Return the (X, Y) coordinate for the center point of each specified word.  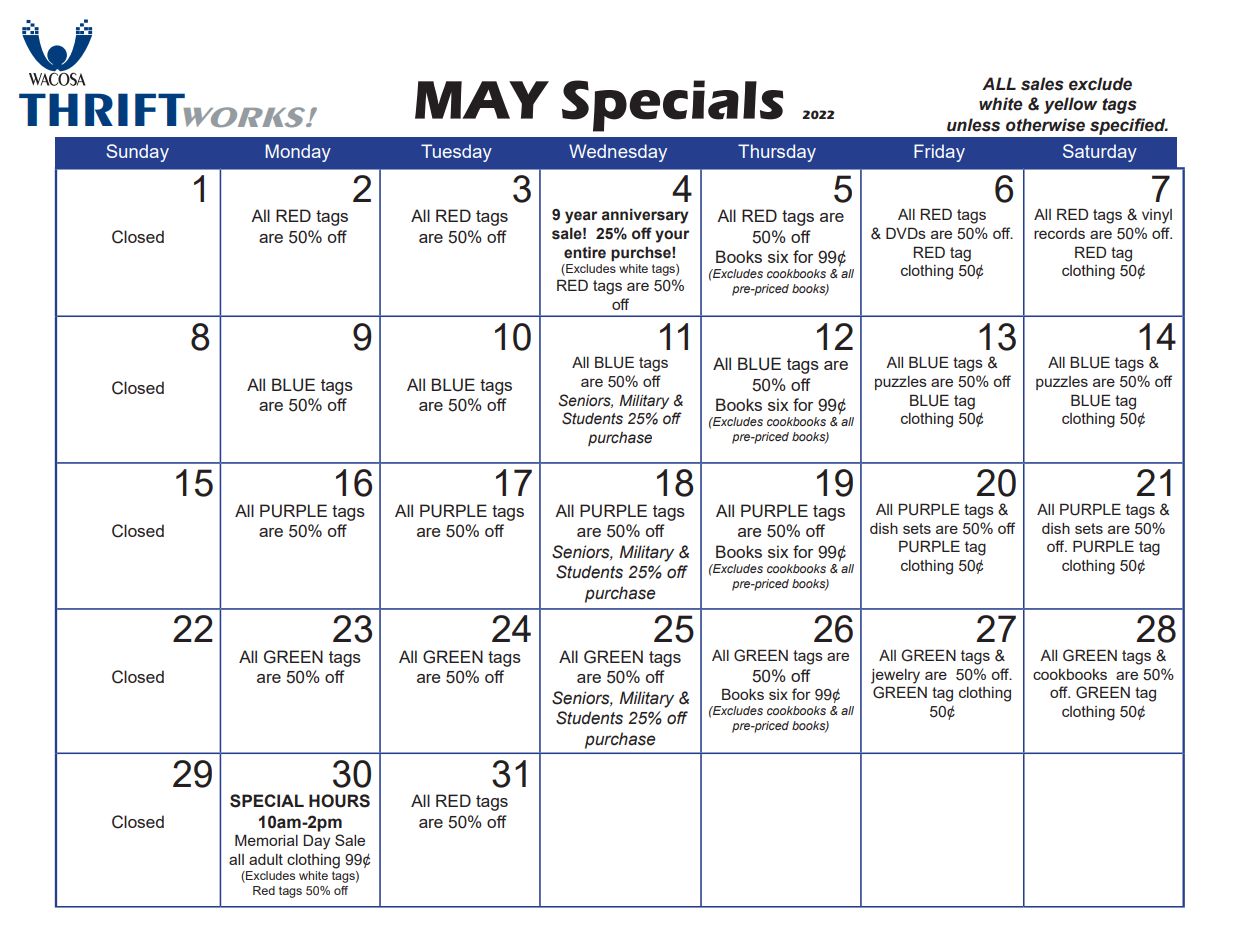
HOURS (339, 801)
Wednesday (618, 153)
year (581, 217)
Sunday (137, 153)
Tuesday (456, 153)
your (672, 236)
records (1059, 233)
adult (266, 859)
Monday (298, 153)
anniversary (645, 216)
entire (585, 252)
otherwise (1045, 125)
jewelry (895, 676)
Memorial (266, 840)
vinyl (1157, 216)
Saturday (1100, 153)
